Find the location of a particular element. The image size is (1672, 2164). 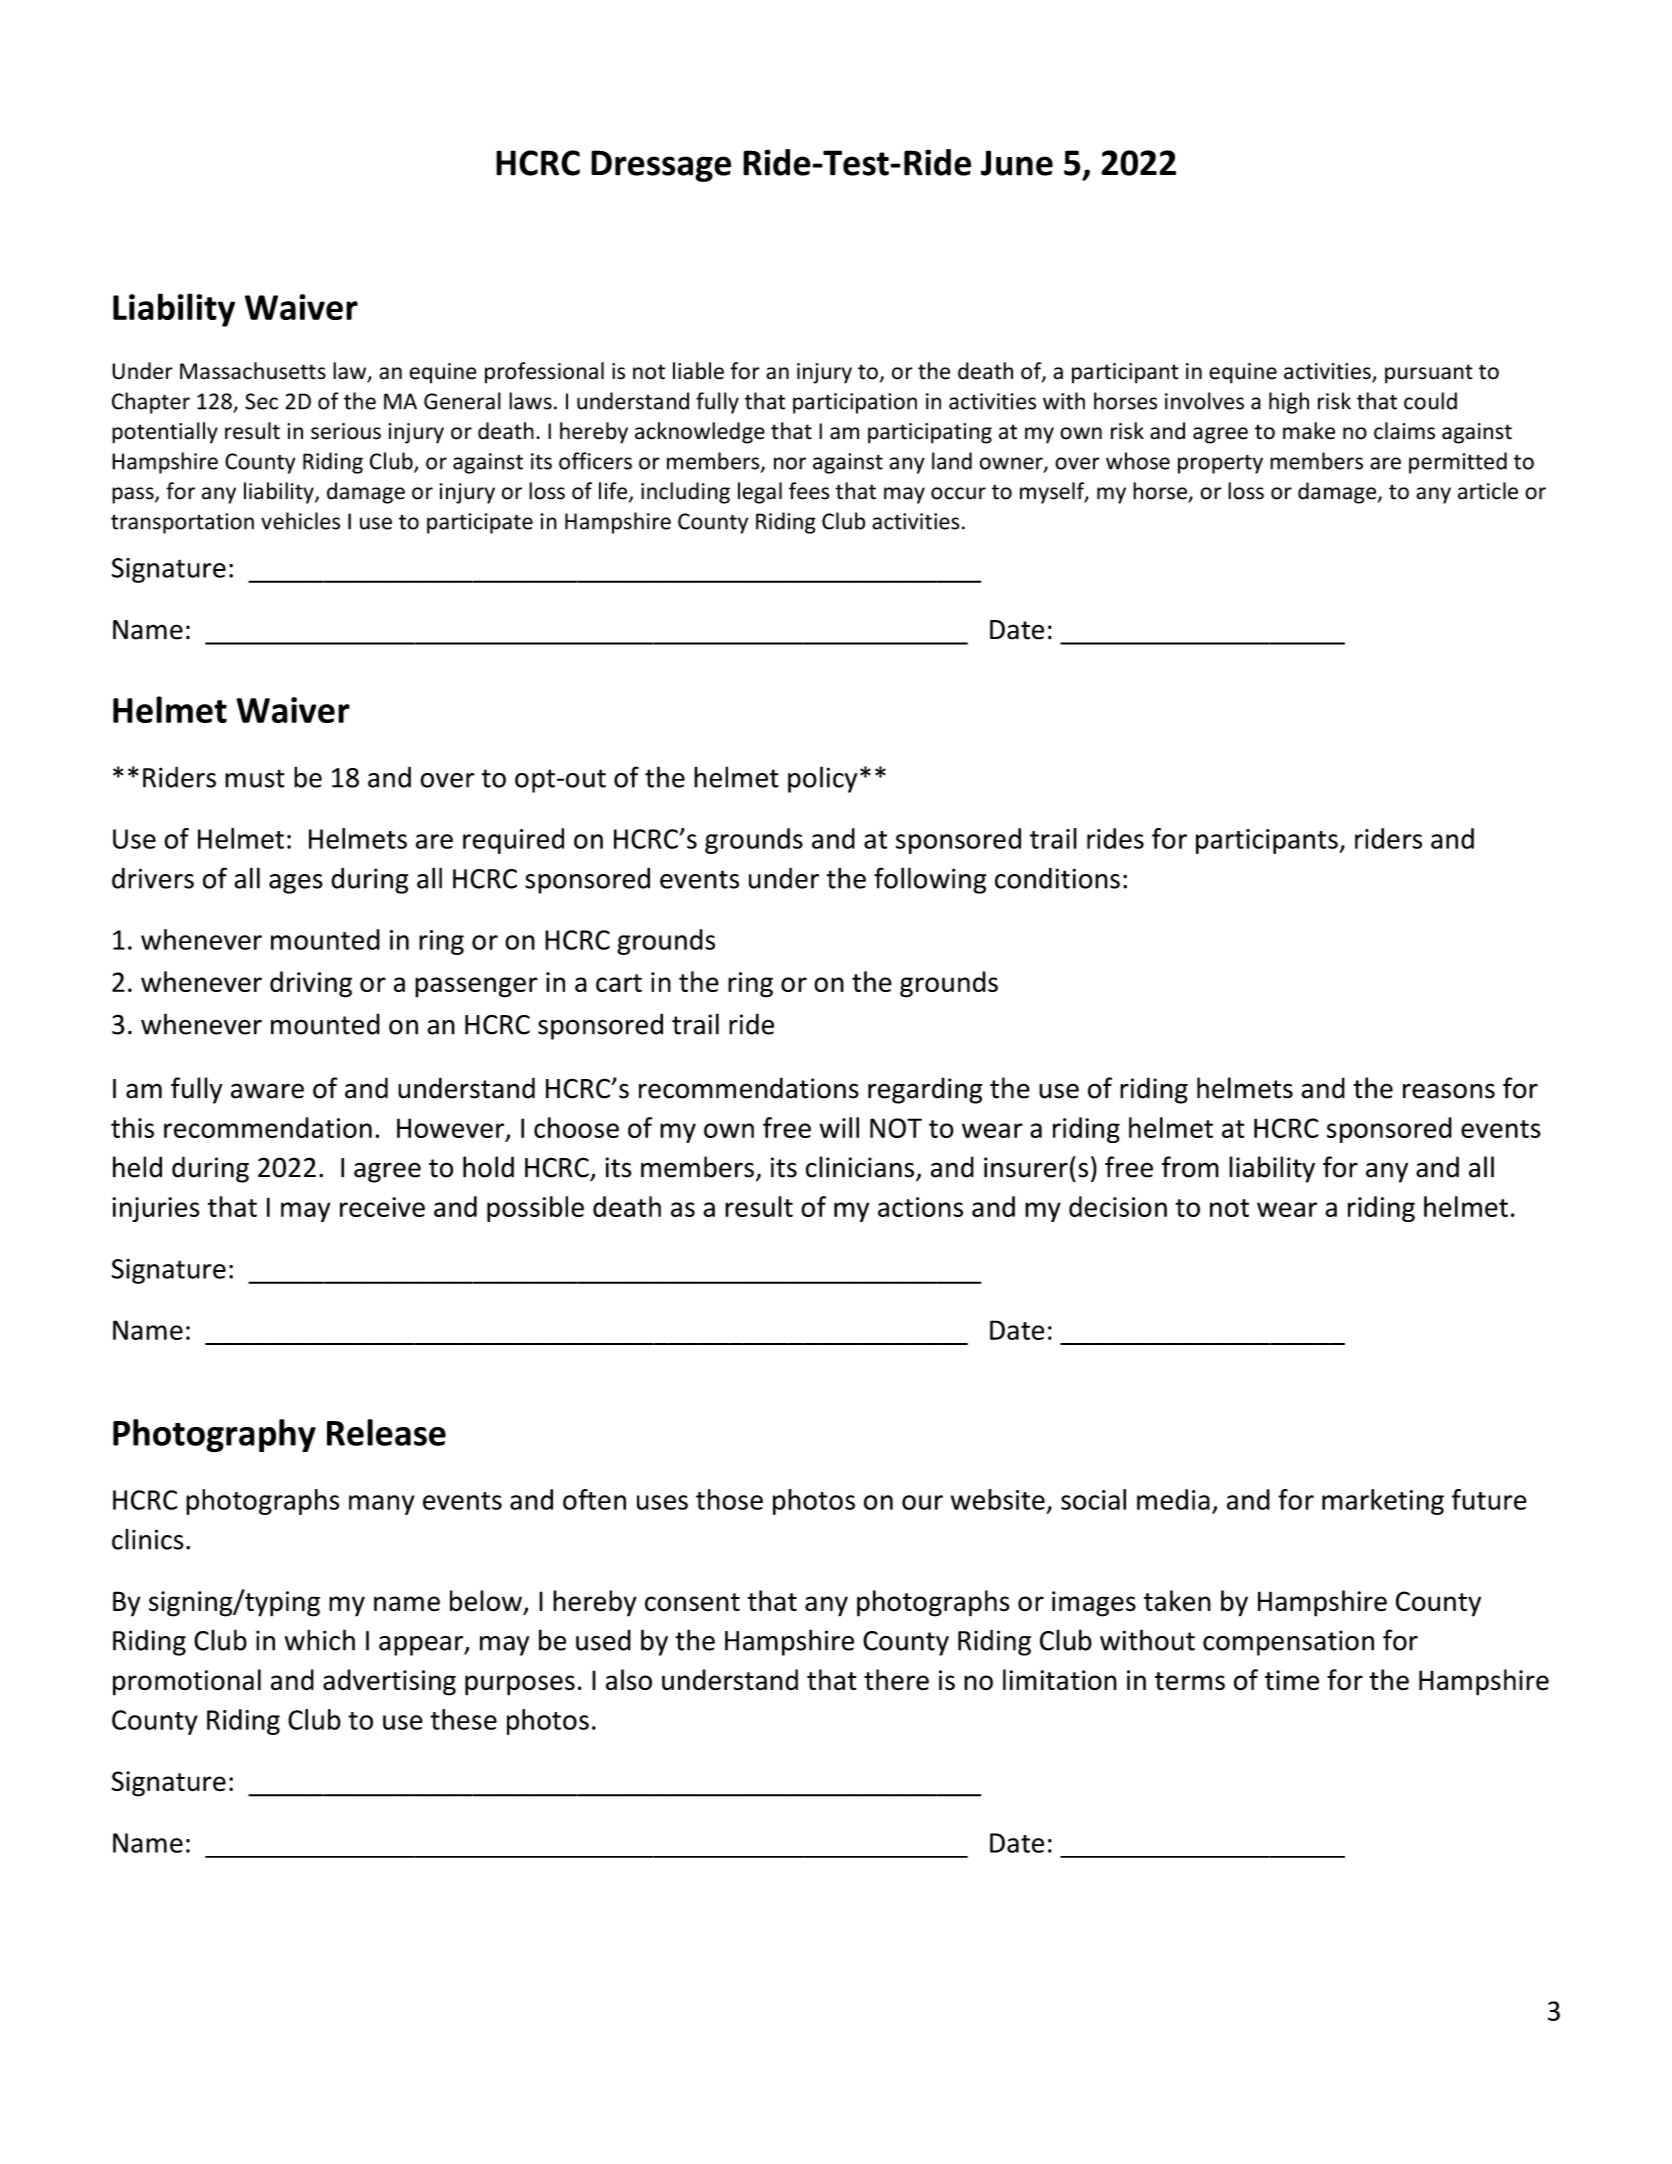

fees is located at coordinates (809, 491).
